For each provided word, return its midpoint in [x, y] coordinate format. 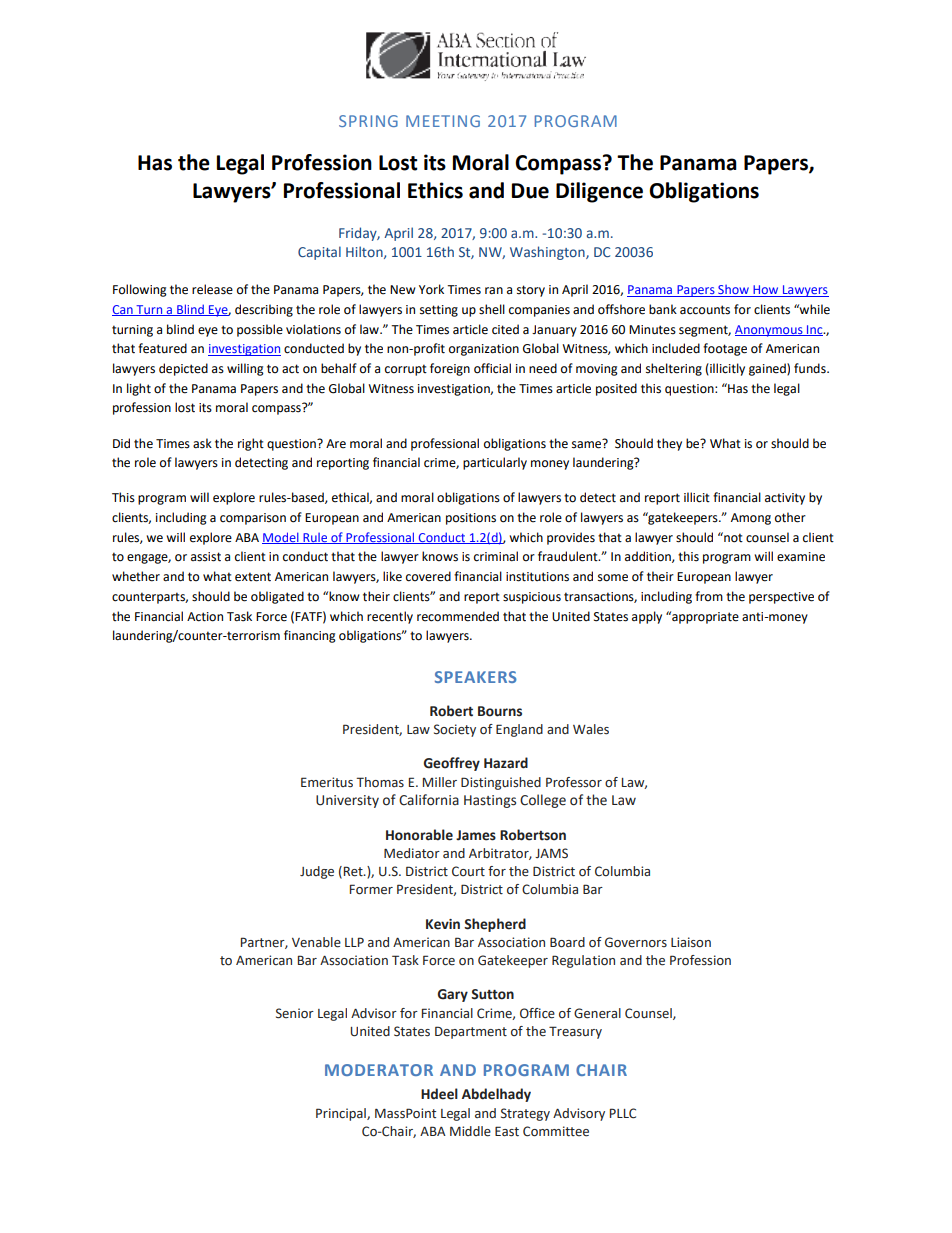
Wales [591, 729]
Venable [316, 942]
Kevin [443, 924]
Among [751, 519]
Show [733, 291]
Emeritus [327, 782]
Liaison [691, 942]
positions [471, 519]
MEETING [443, 121]
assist [206, 557]
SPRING [368, 121]
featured [162, 348]
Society [455, 730]
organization [484, 350]
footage [725, 349]
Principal [342, 1114]
